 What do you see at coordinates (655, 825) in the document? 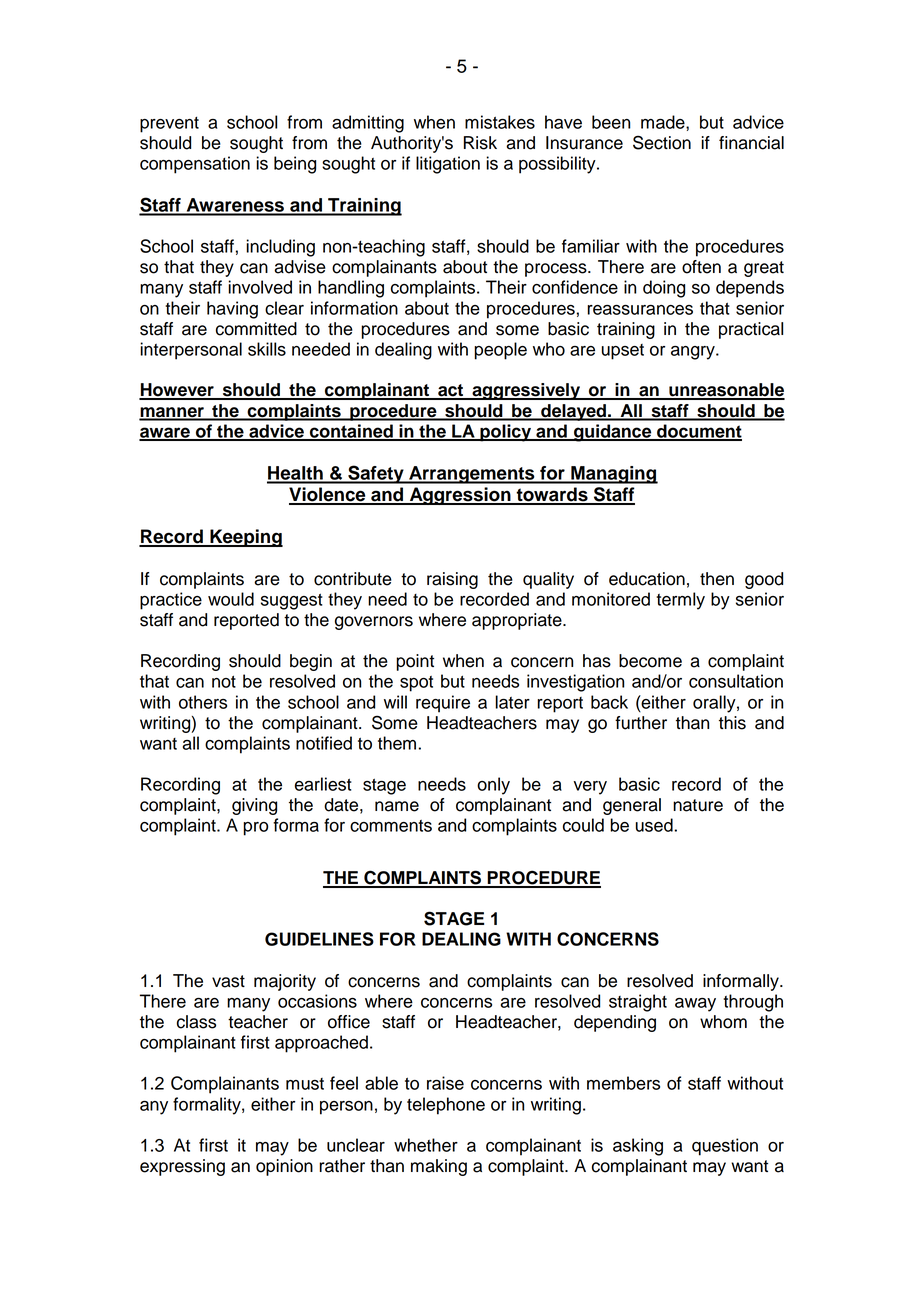
I see `used` at bounding box center [655, 825].
